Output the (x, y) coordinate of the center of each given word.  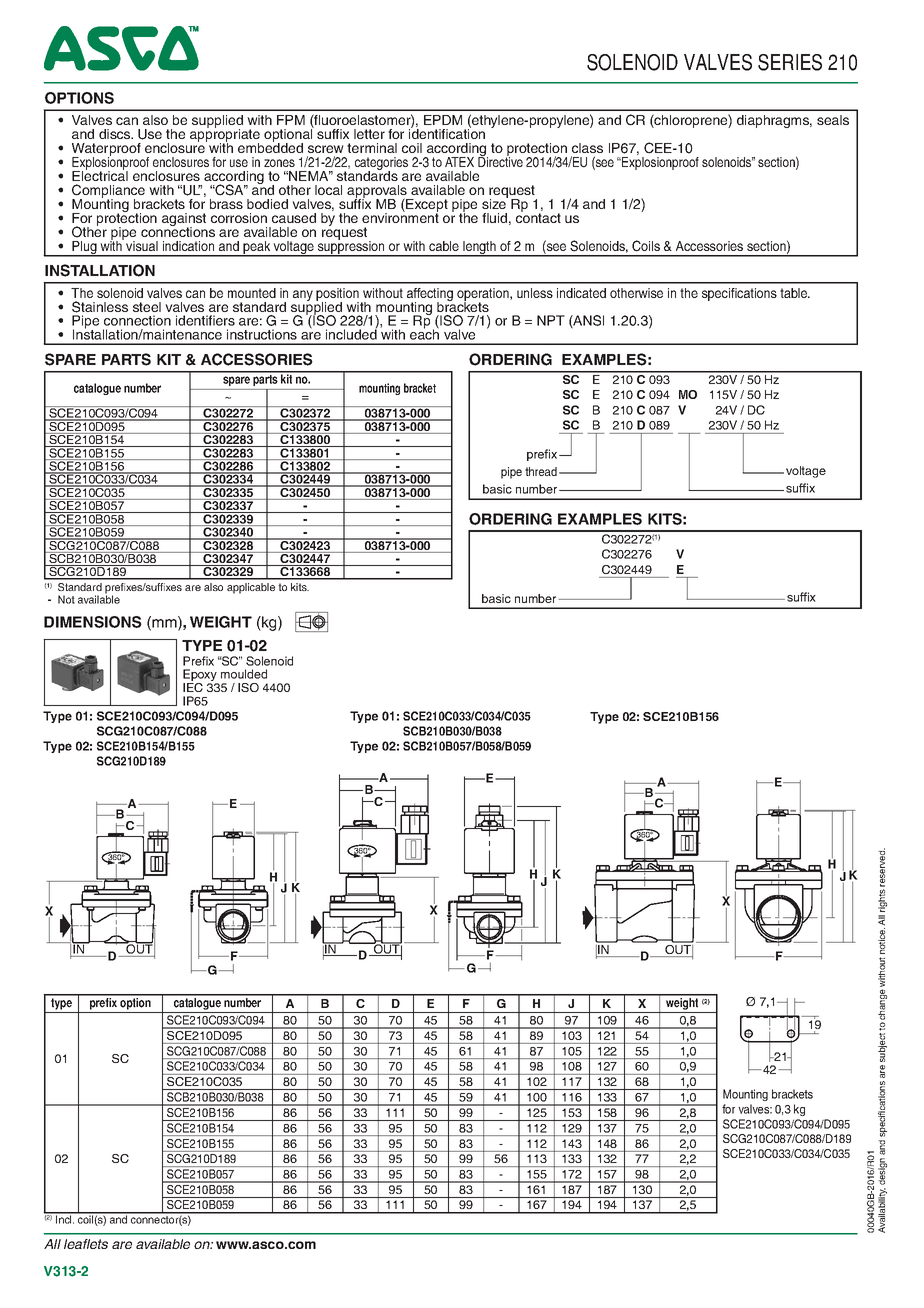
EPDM (443, 120)
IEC (193, 687)
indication (188, 246)
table (795, 293)
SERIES (790, 62)
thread (541, 471)
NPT (551, 320)
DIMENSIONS (93, 622)
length (480, 249)
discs (116, 134)
